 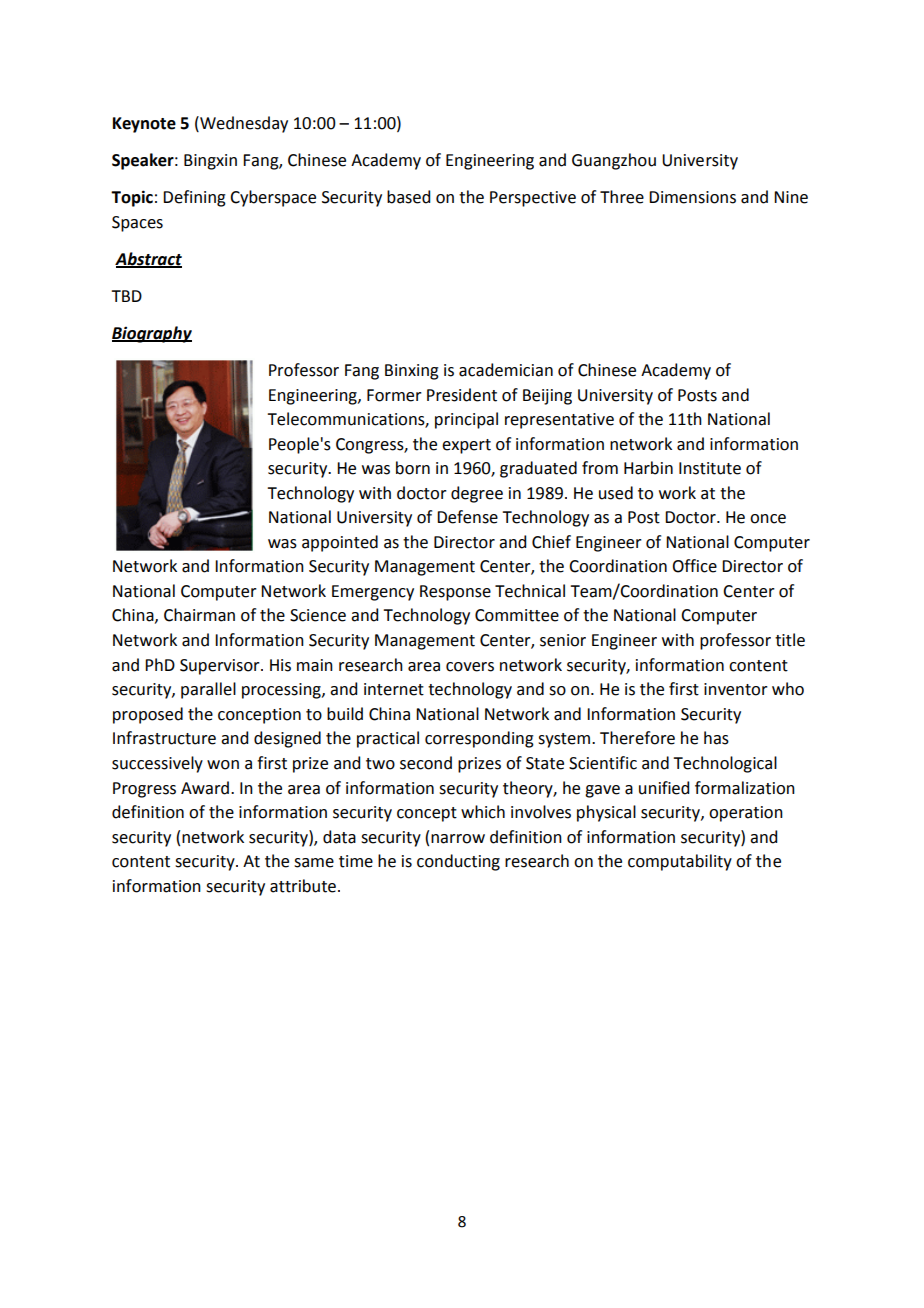 What do you see at coordinates (303, 886) in the image?
I see `attribute` at bounding box center [303, 886].
